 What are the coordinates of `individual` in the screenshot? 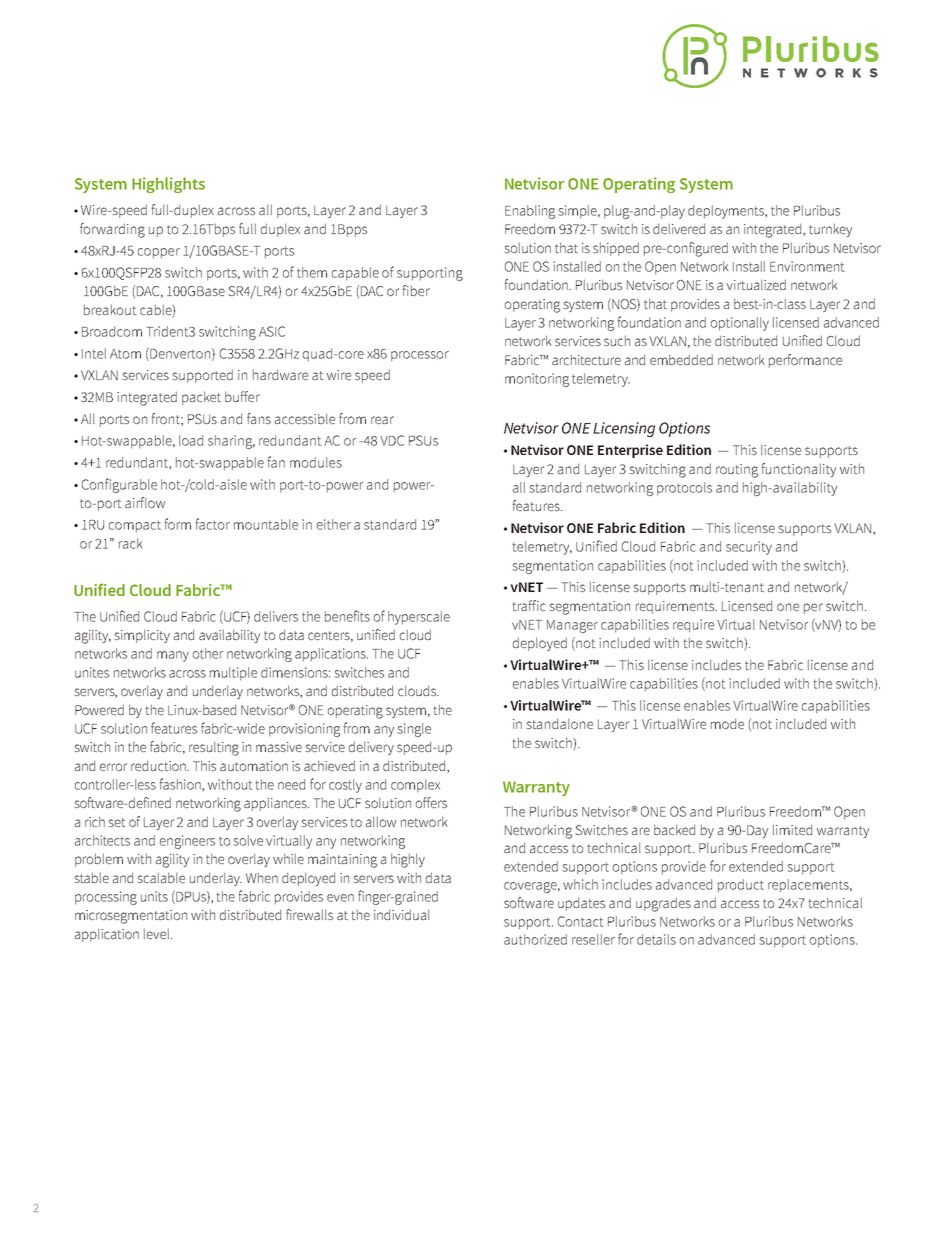 It's located at (402, 914).
